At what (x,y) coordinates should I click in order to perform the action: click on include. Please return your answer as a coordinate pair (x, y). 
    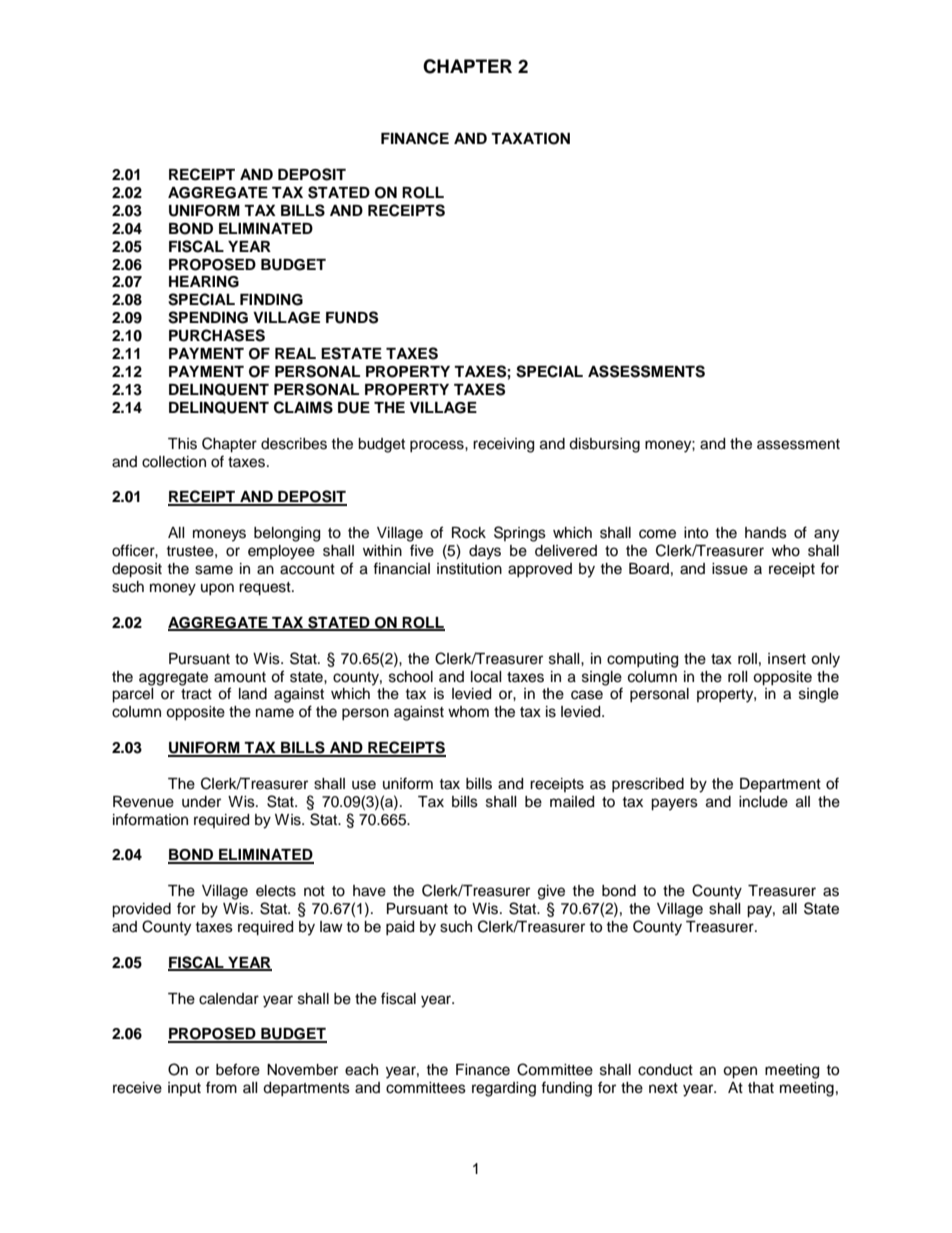
    Looking at the image, I should click on (763, 802).
